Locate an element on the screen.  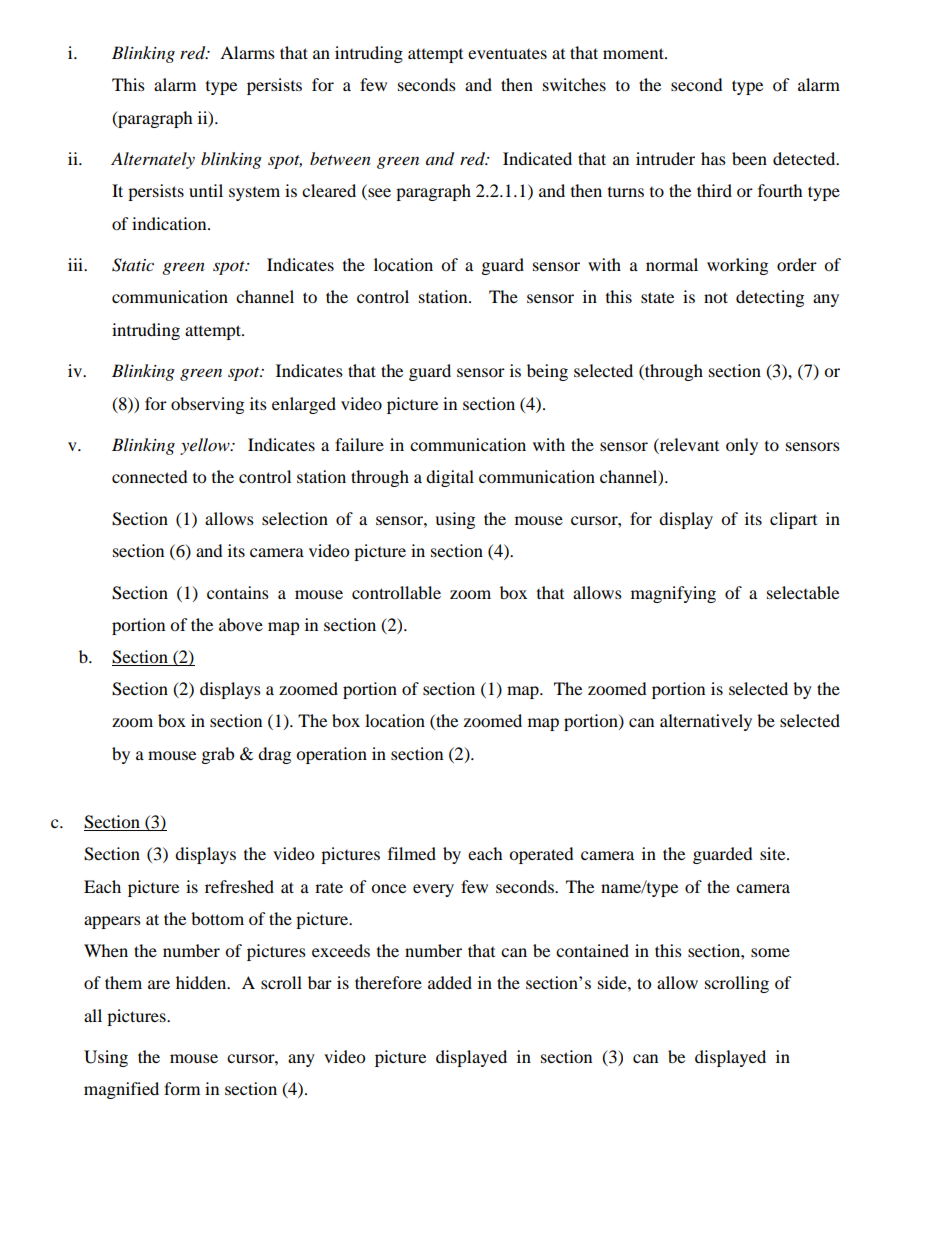
form is located at coordinates (182, 1088).
